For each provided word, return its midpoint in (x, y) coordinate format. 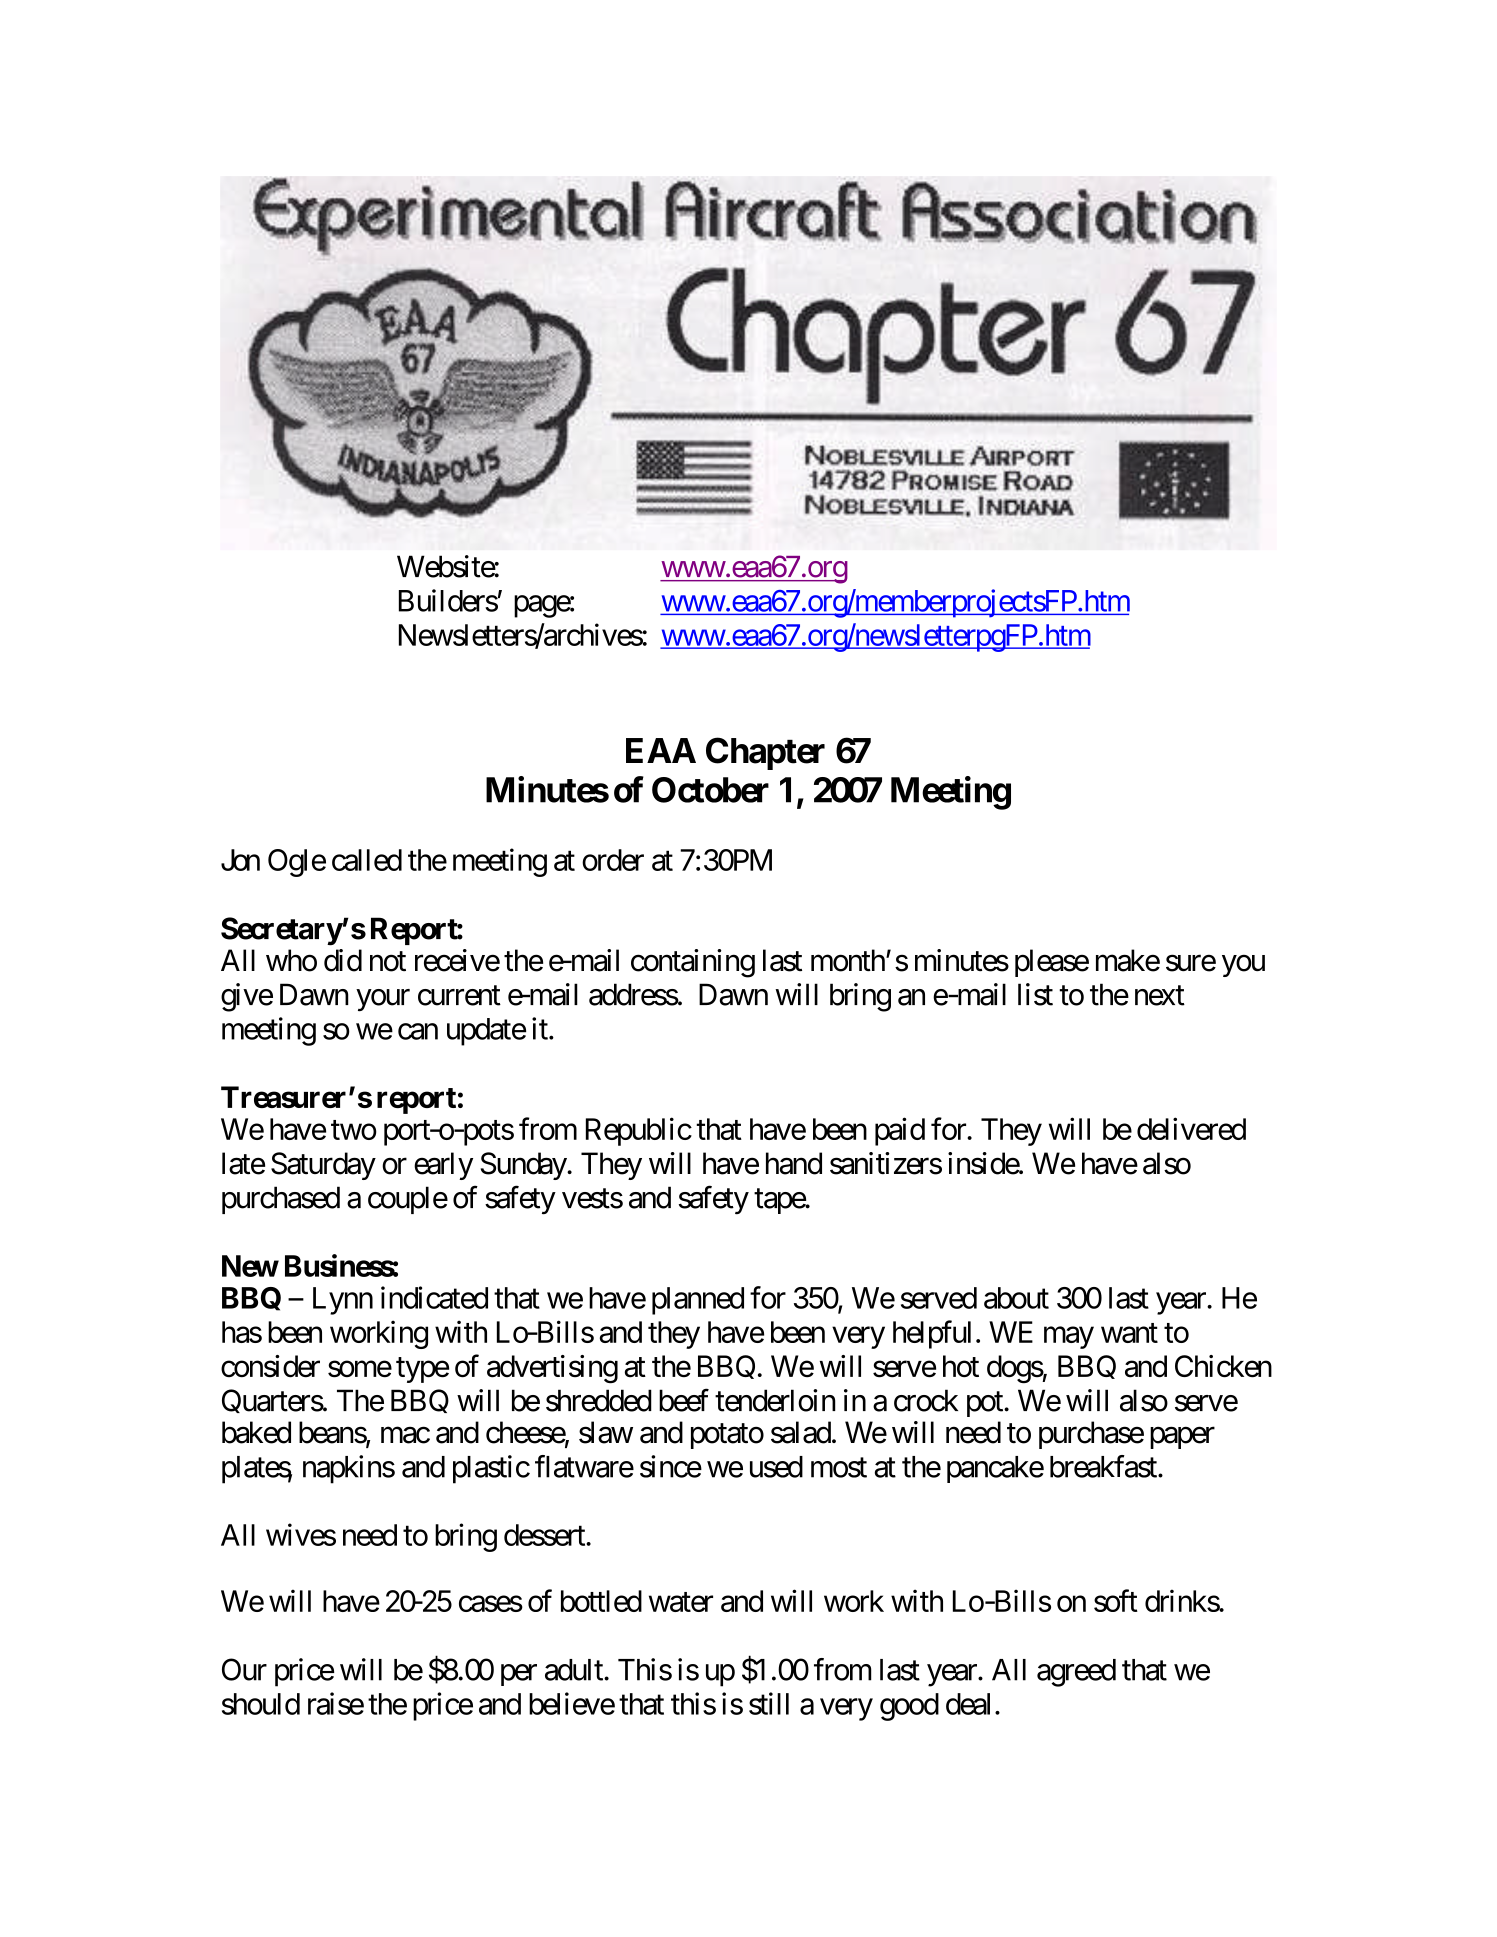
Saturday (323, 1166)
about (1016, 1298)
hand (794, 1163)
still (769, 1703)
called (367, 860)
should (261, 1704)
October (710, 790)
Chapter (765, 753)
